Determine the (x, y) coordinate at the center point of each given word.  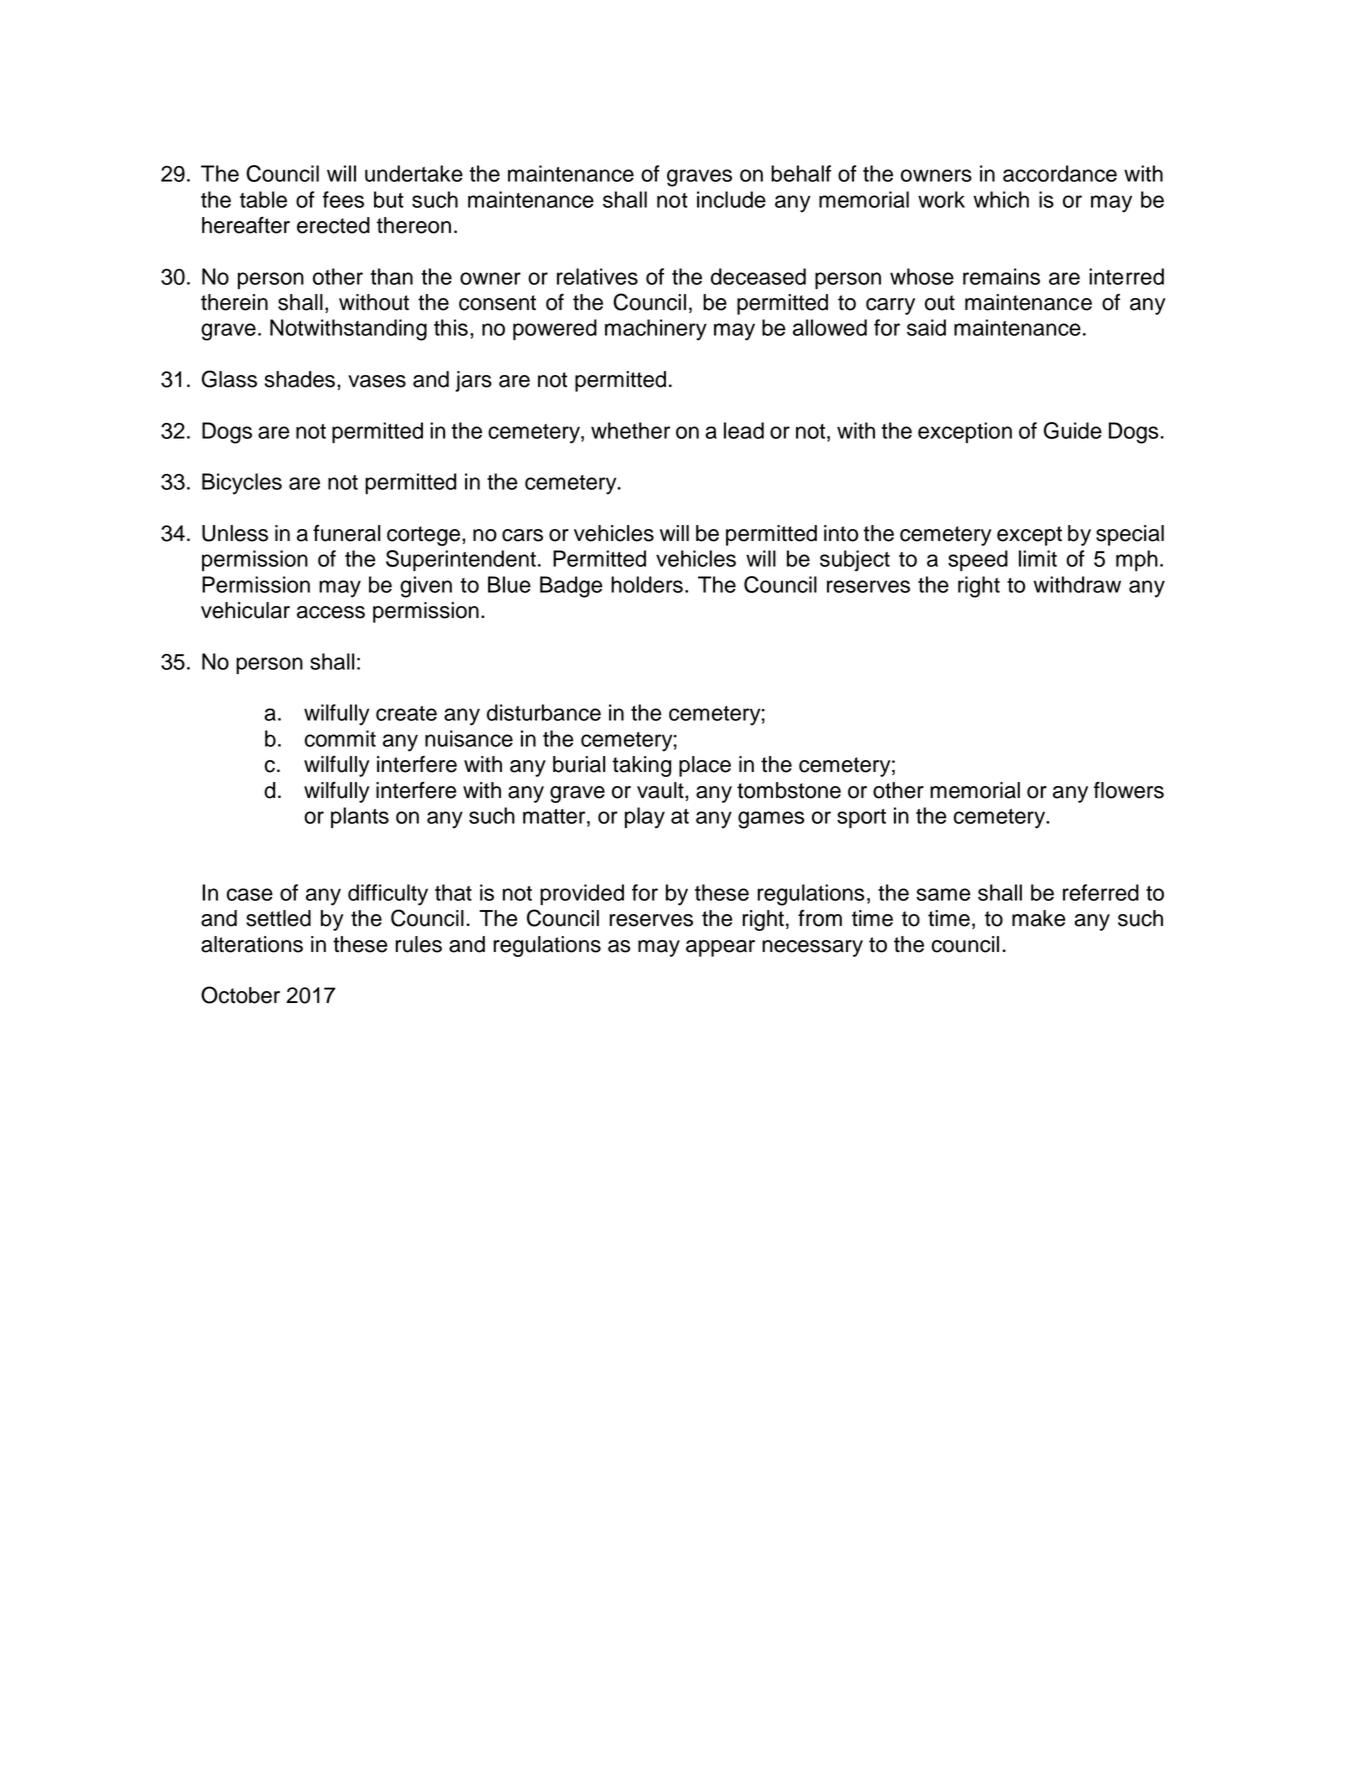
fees (343, 199)
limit (1038, 558)
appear (720, 948)
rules (418, 944)
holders (647, 584)
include (731, 199)
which (1001, 199)
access (331, 612)
